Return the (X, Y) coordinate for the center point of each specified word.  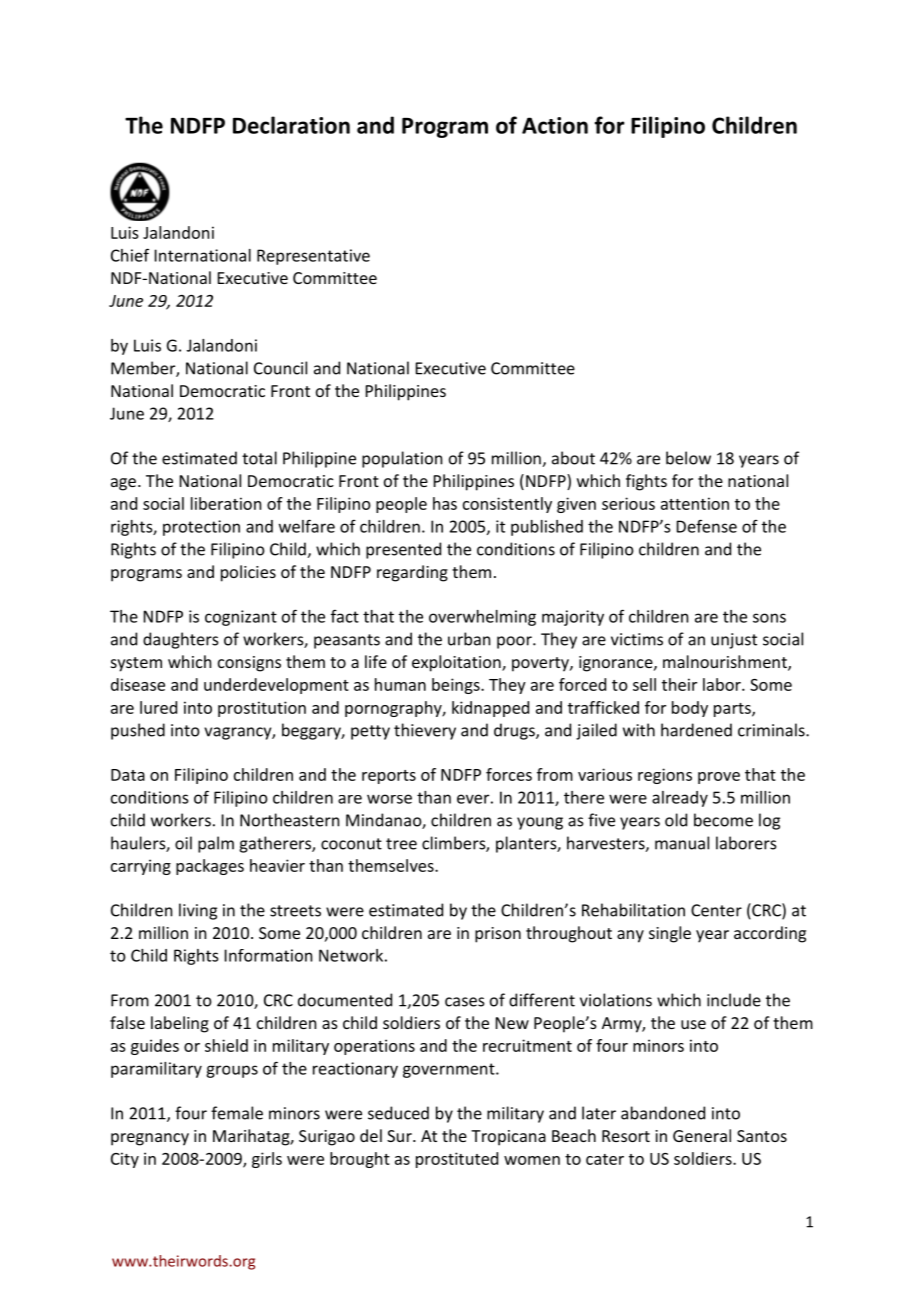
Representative (313, 257)
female (237, 1113)
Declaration (291, 125)
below (688, 458)
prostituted (457, 1160)
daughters (181, 640)
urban (469, 639)
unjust (734, 641)
